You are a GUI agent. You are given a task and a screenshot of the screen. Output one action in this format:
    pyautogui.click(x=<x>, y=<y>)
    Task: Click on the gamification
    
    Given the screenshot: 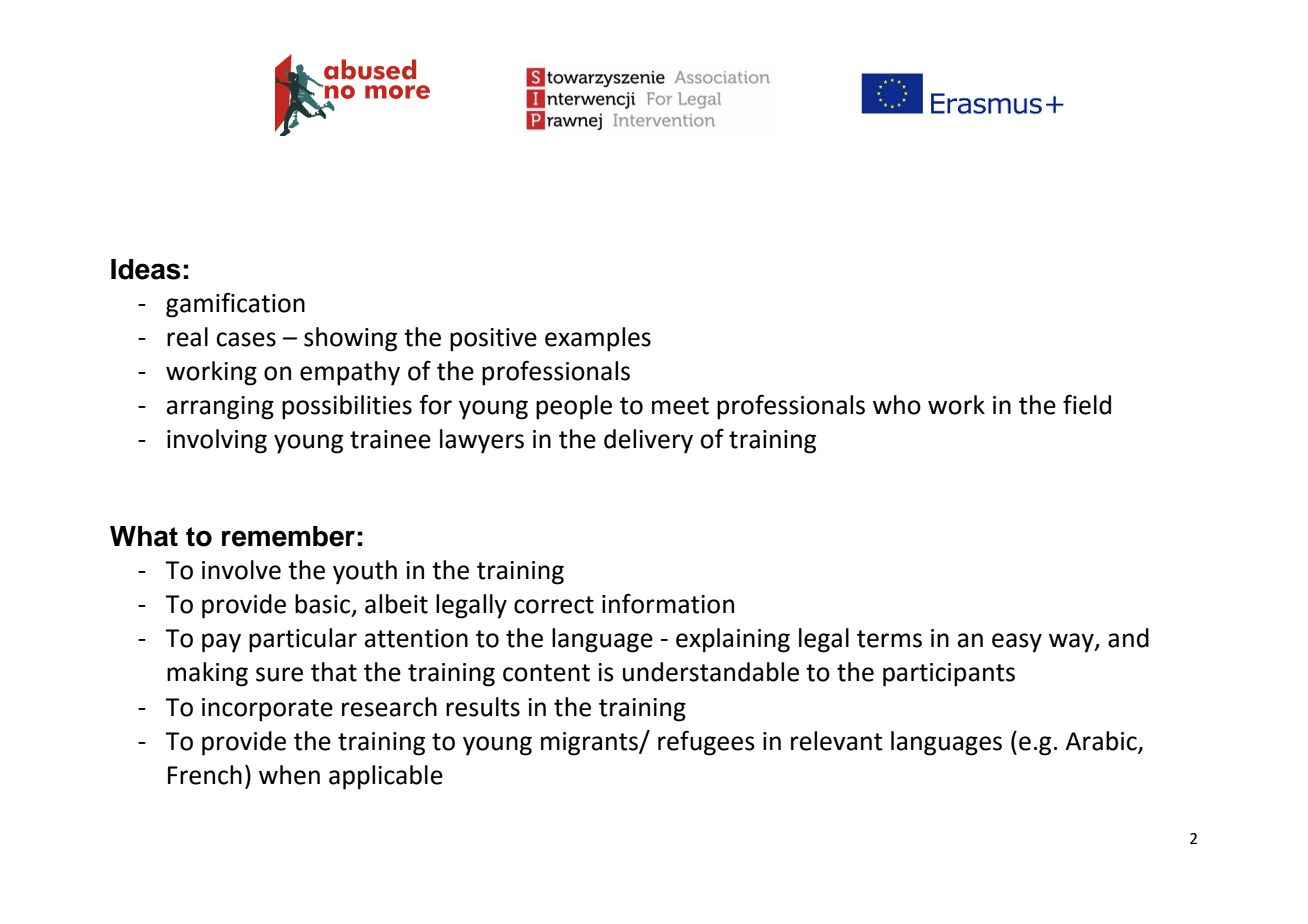 What is the action you would take?
    pyautogui.click(x=235, y=305)
